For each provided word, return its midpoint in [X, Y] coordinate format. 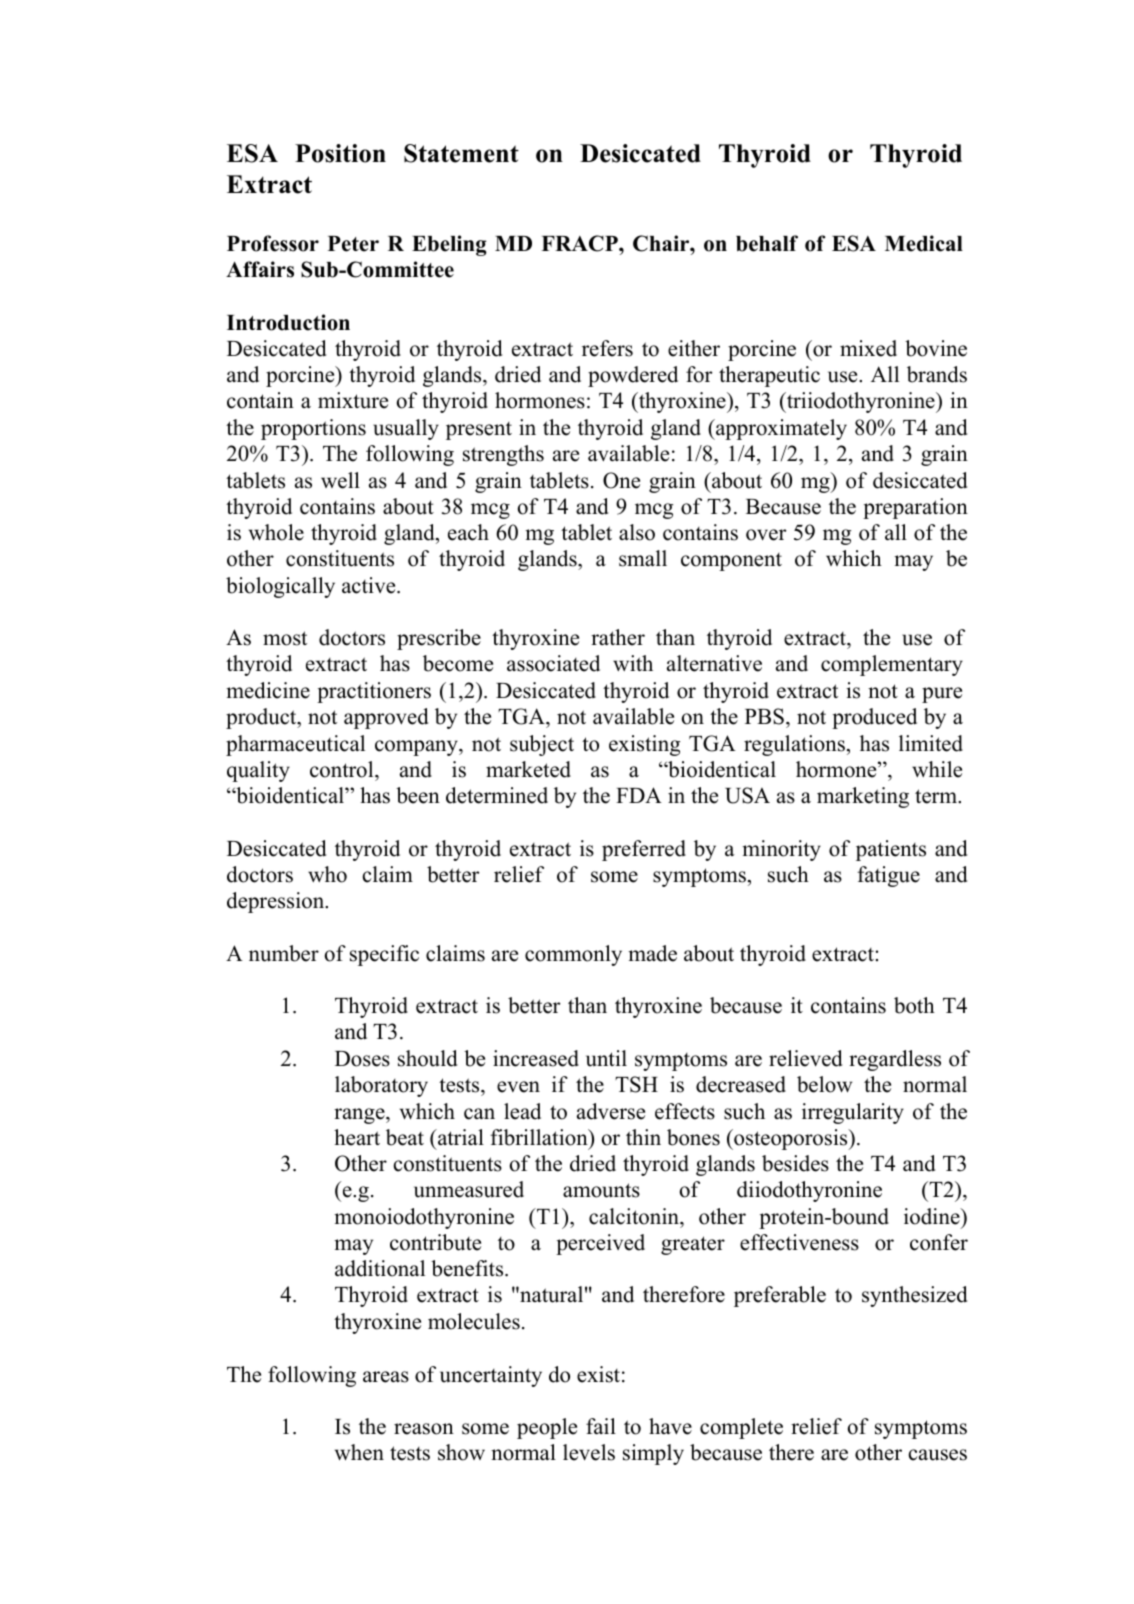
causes [938, 1455]
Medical [924, 243]
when [359, 1452]
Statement [461, 153]
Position [340, 153]
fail [601, 1426]
